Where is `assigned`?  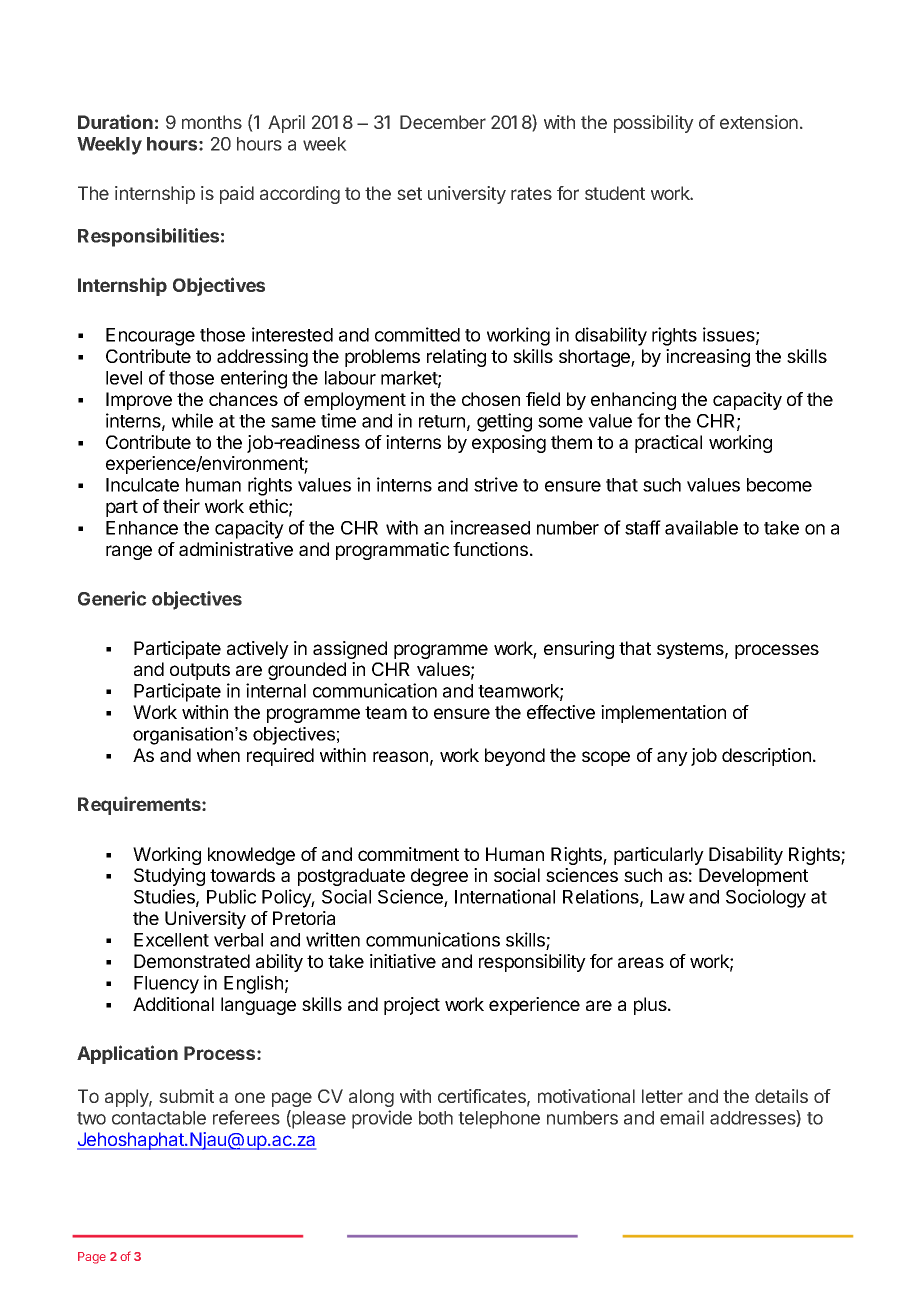
assigned is located at coordinates (350, 650).
